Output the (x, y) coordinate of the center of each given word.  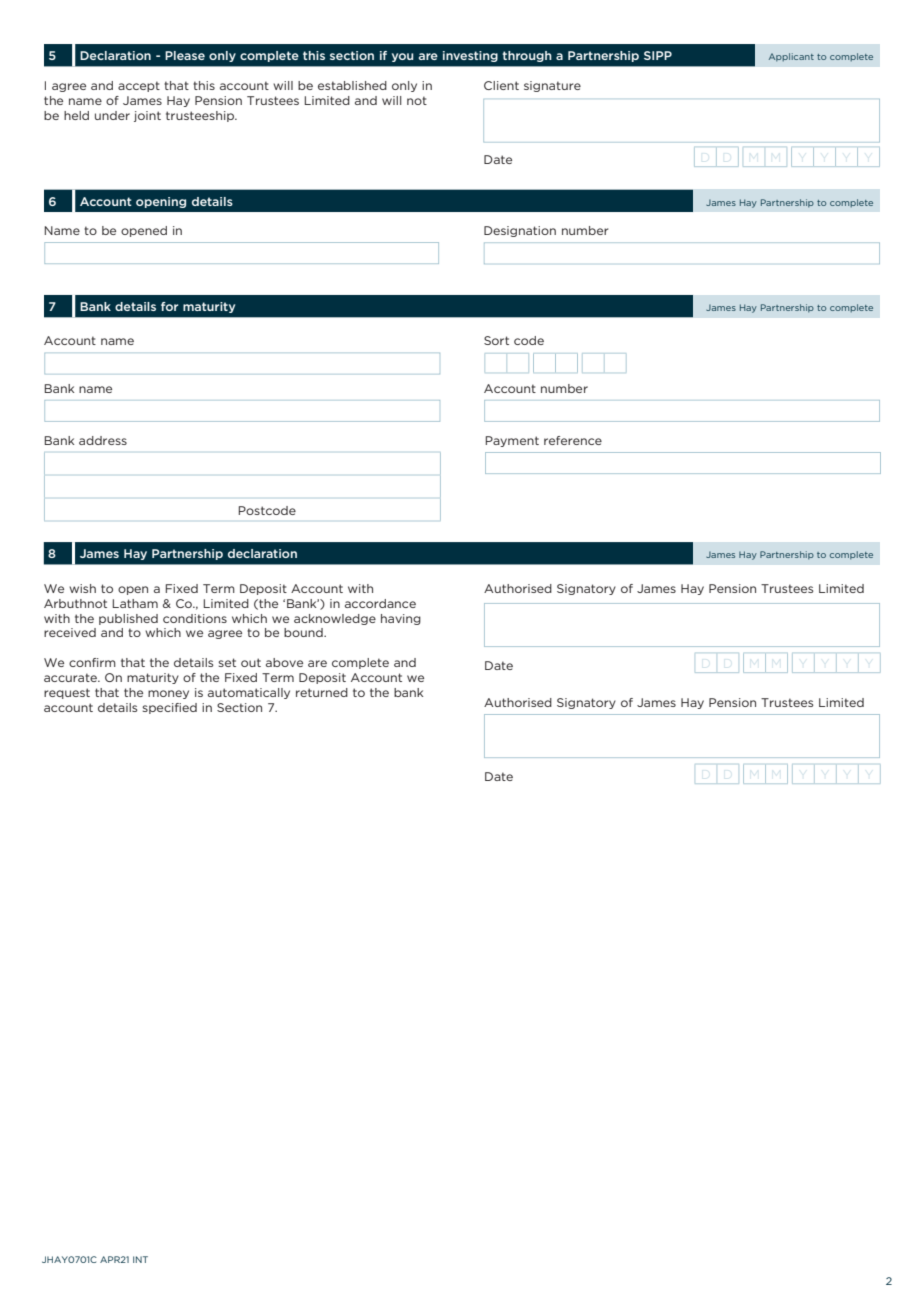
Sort (496, 340)
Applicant (791, 57)
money (168, 694)
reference (573, 440)
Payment (512, 441)
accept (139, 86)
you (402, 57)
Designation (520, 231)
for (169, 306)
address (103, 440)
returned (322, 692)
